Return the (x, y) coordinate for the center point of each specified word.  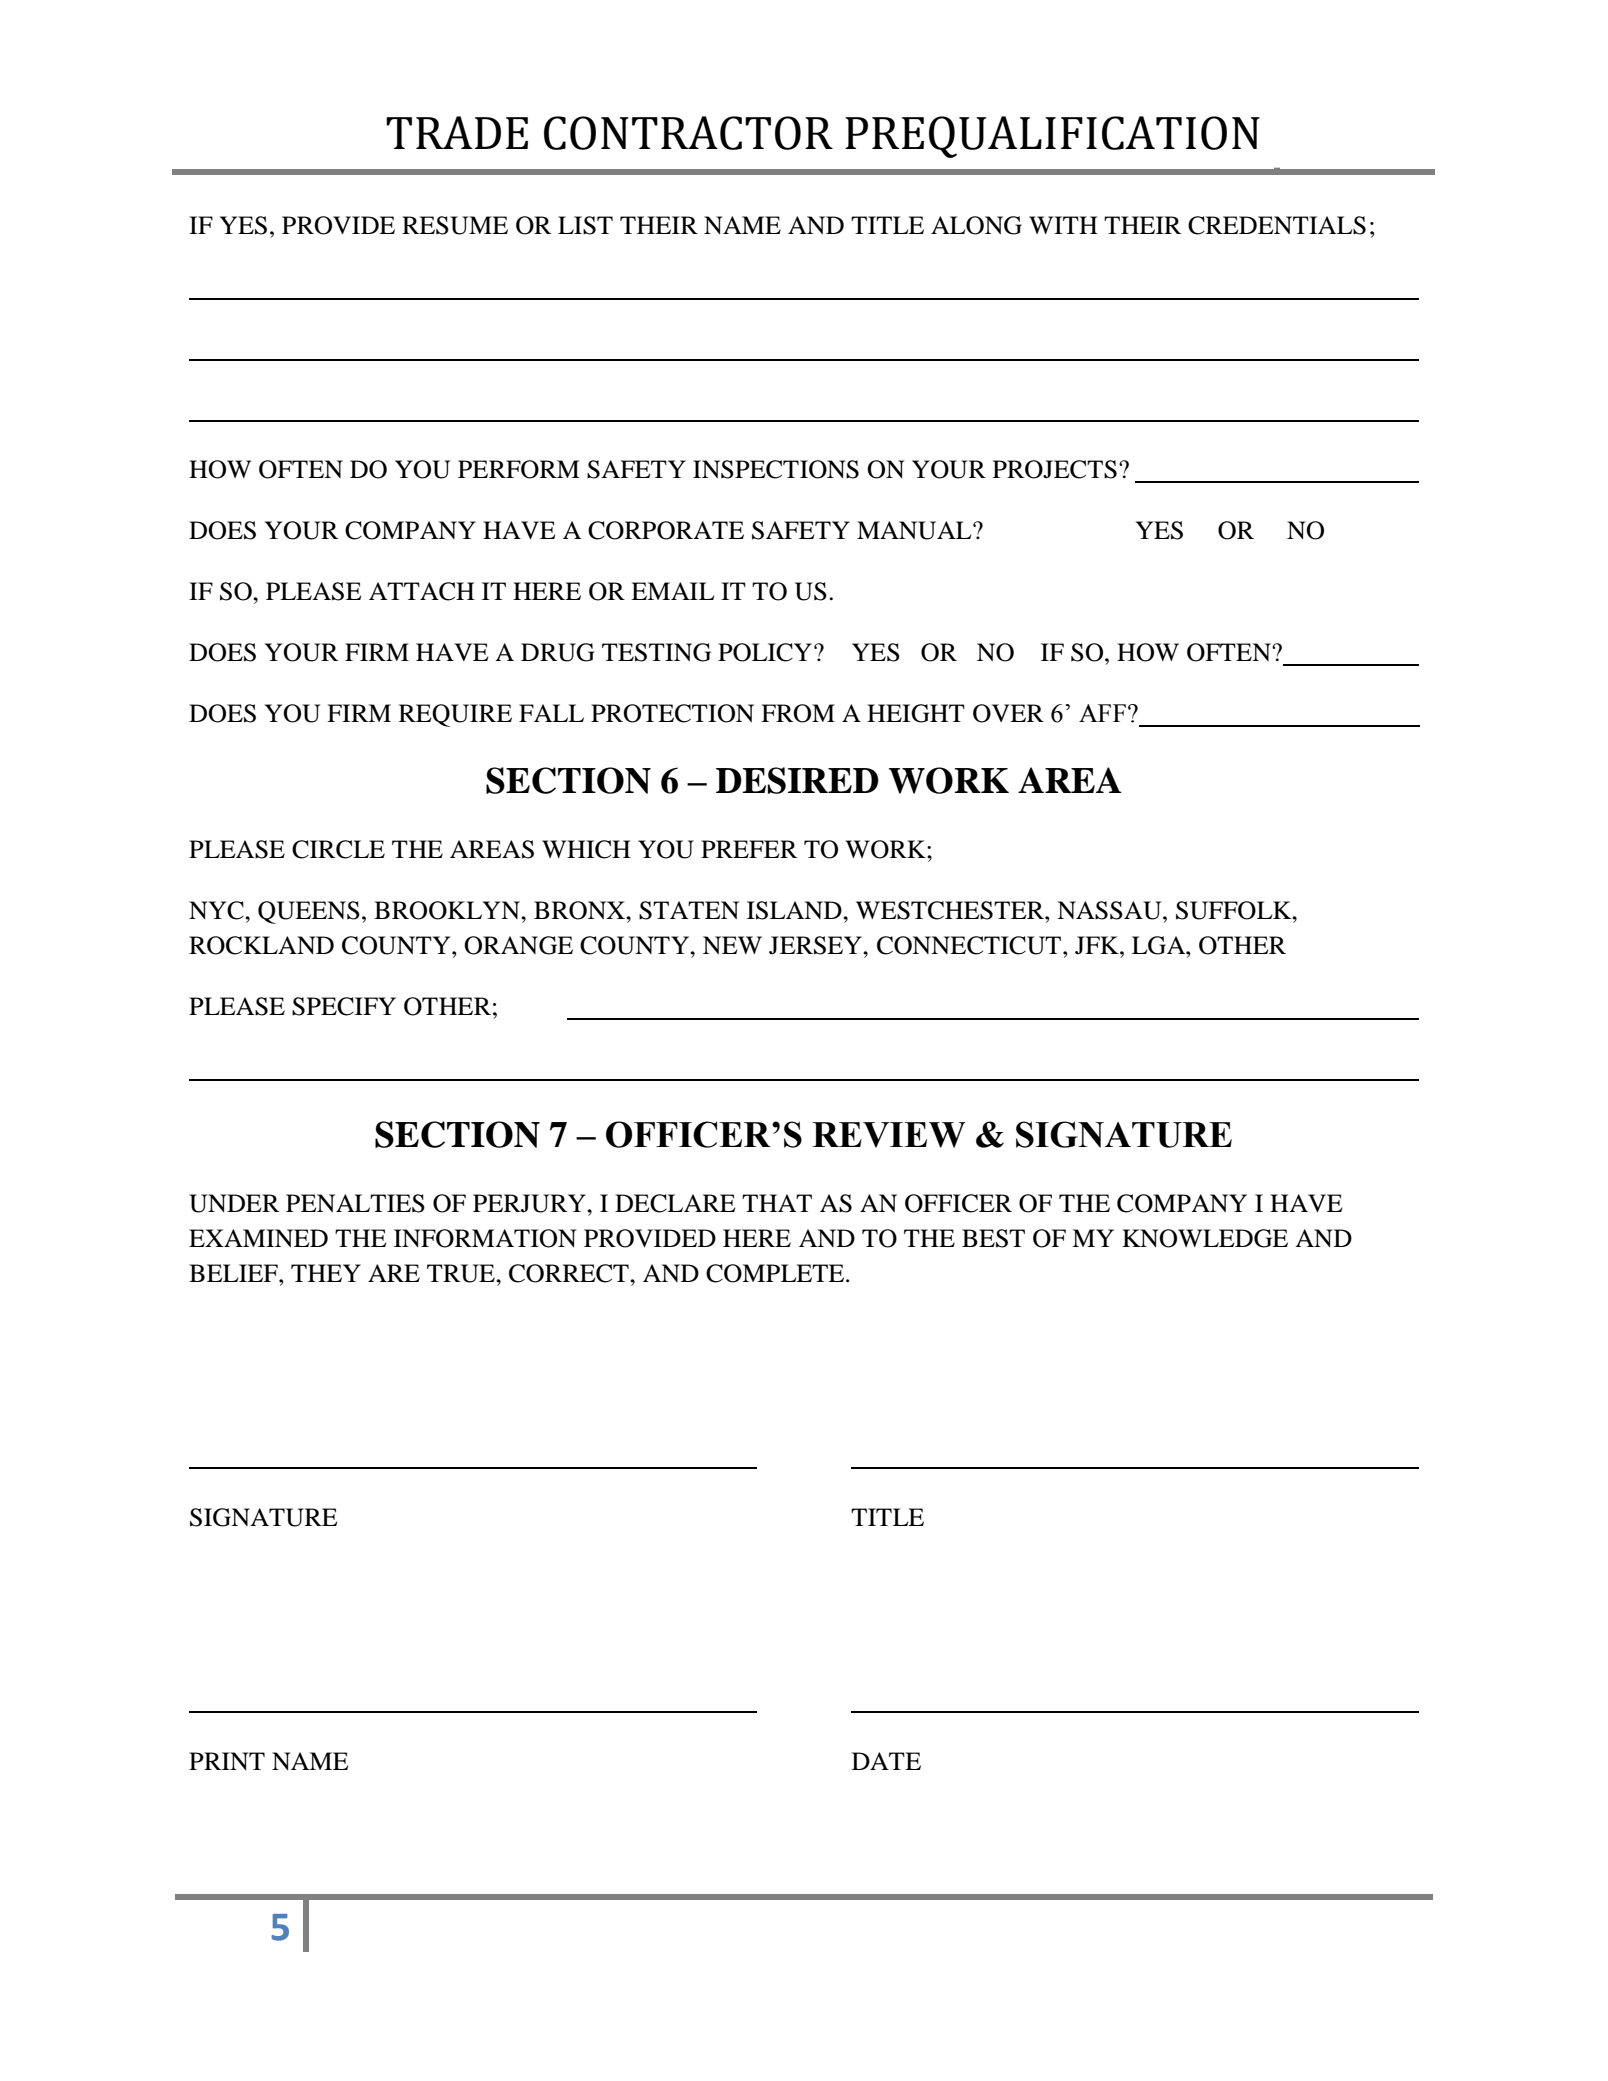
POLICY (765, 652)
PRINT (227, 1761)
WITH (1063, 225)
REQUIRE (455, 715)
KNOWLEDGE (1205, 1238)
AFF (1102, 713)
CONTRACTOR (688, 133)
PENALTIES (355, 1203)
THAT (777, 1203)
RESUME (455, 225)
